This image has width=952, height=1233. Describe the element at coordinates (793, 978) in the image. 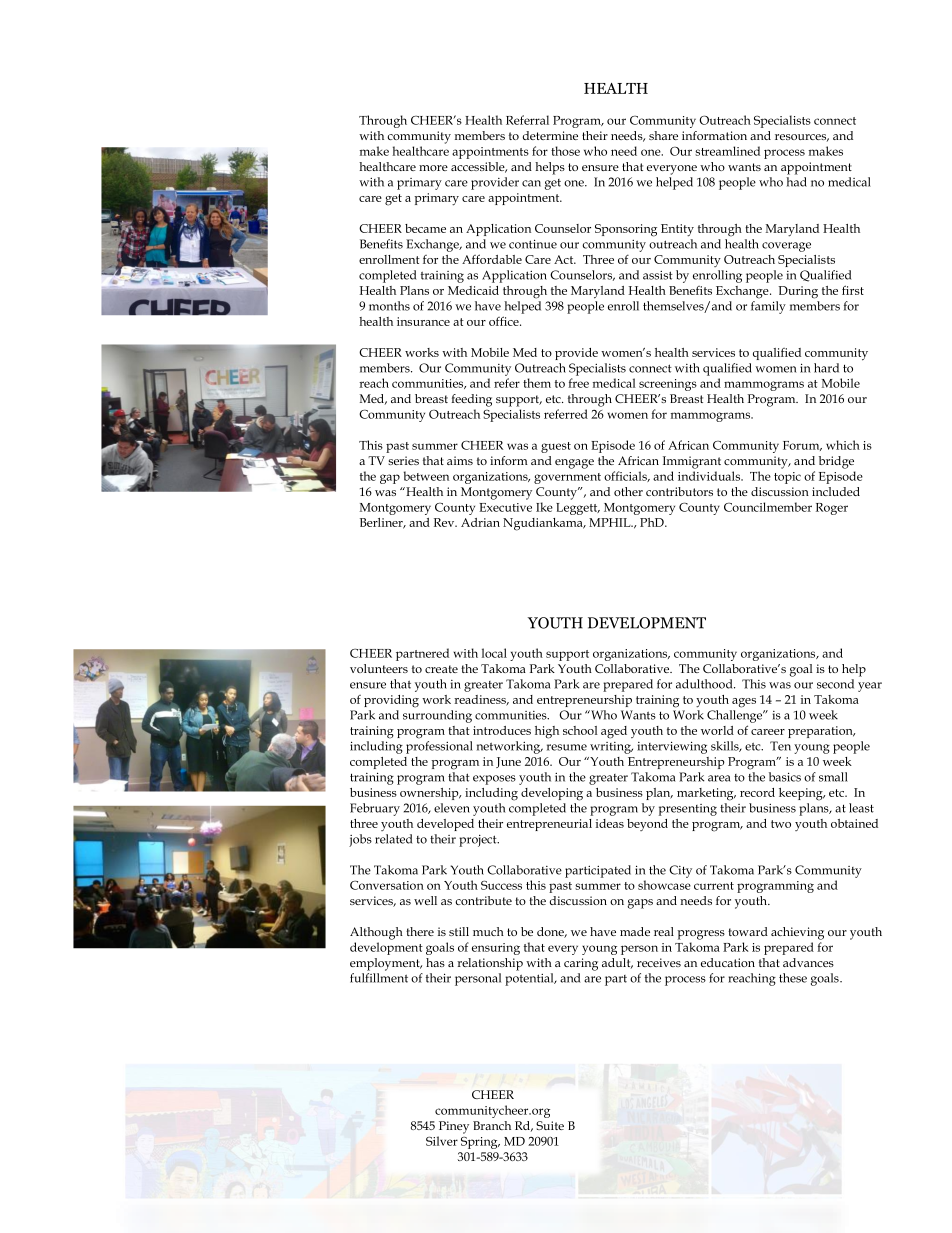

I see `these` at that location.
